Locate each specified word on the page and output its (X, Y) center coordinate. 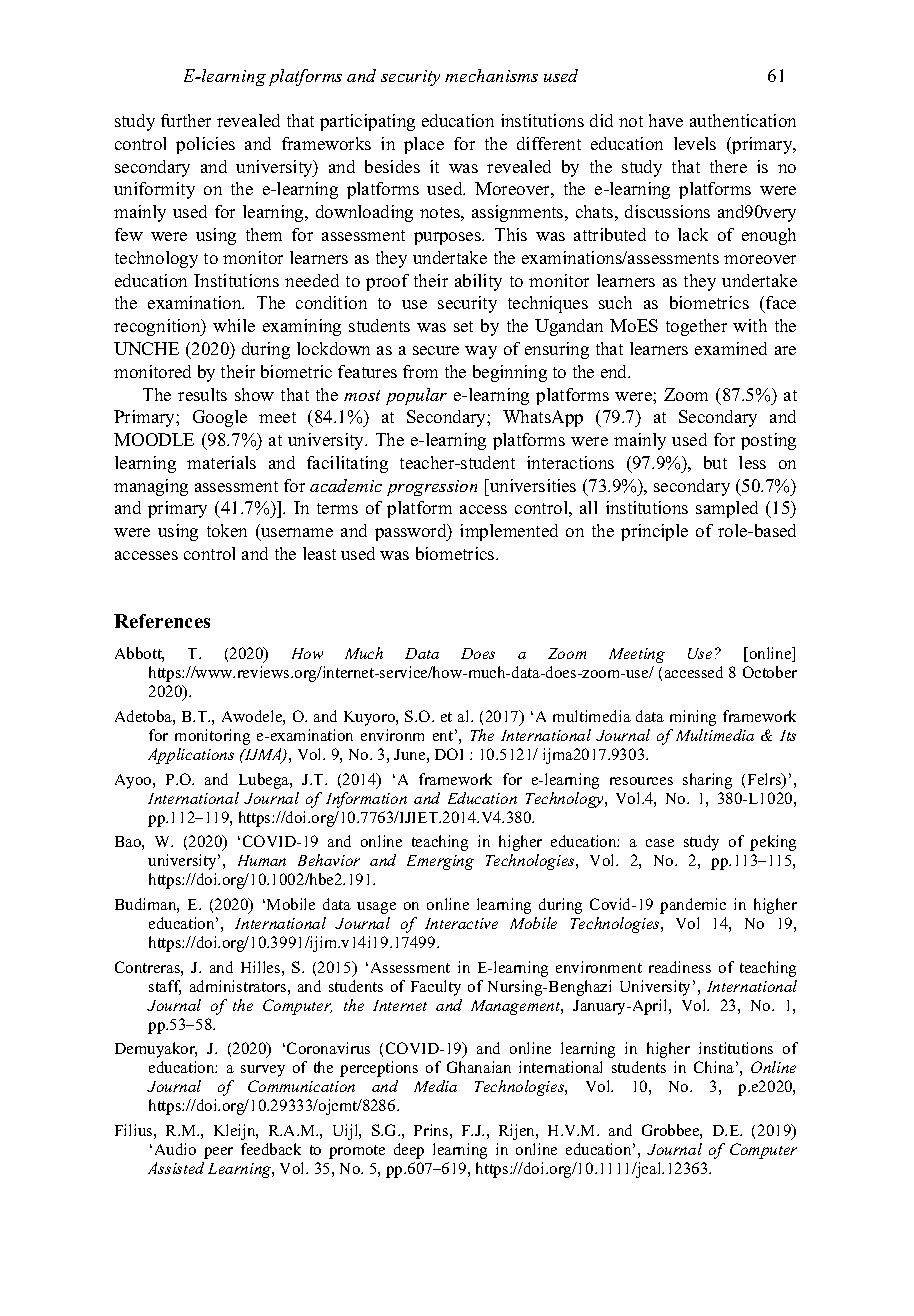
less (752, 462)
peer (218, 1153)
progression (432, 488)
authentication (743, 120)
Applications (191, 756)
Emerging (440, 862)
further (186, 120)
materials (221, 462)
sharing (707, 781)
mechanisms (491, 75)
